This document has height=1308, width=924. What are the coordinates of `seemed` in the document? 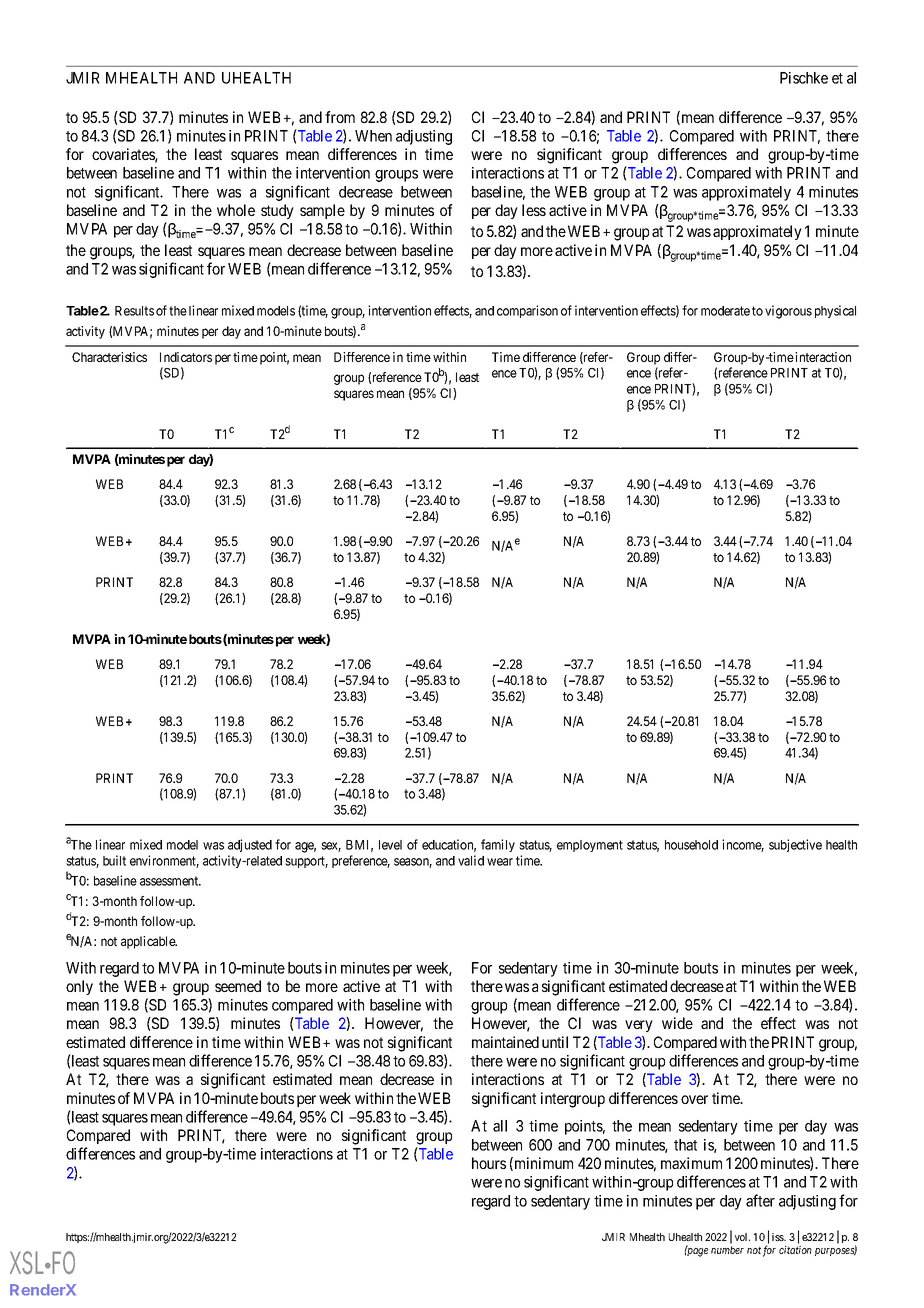 It's located at (238, 986).
